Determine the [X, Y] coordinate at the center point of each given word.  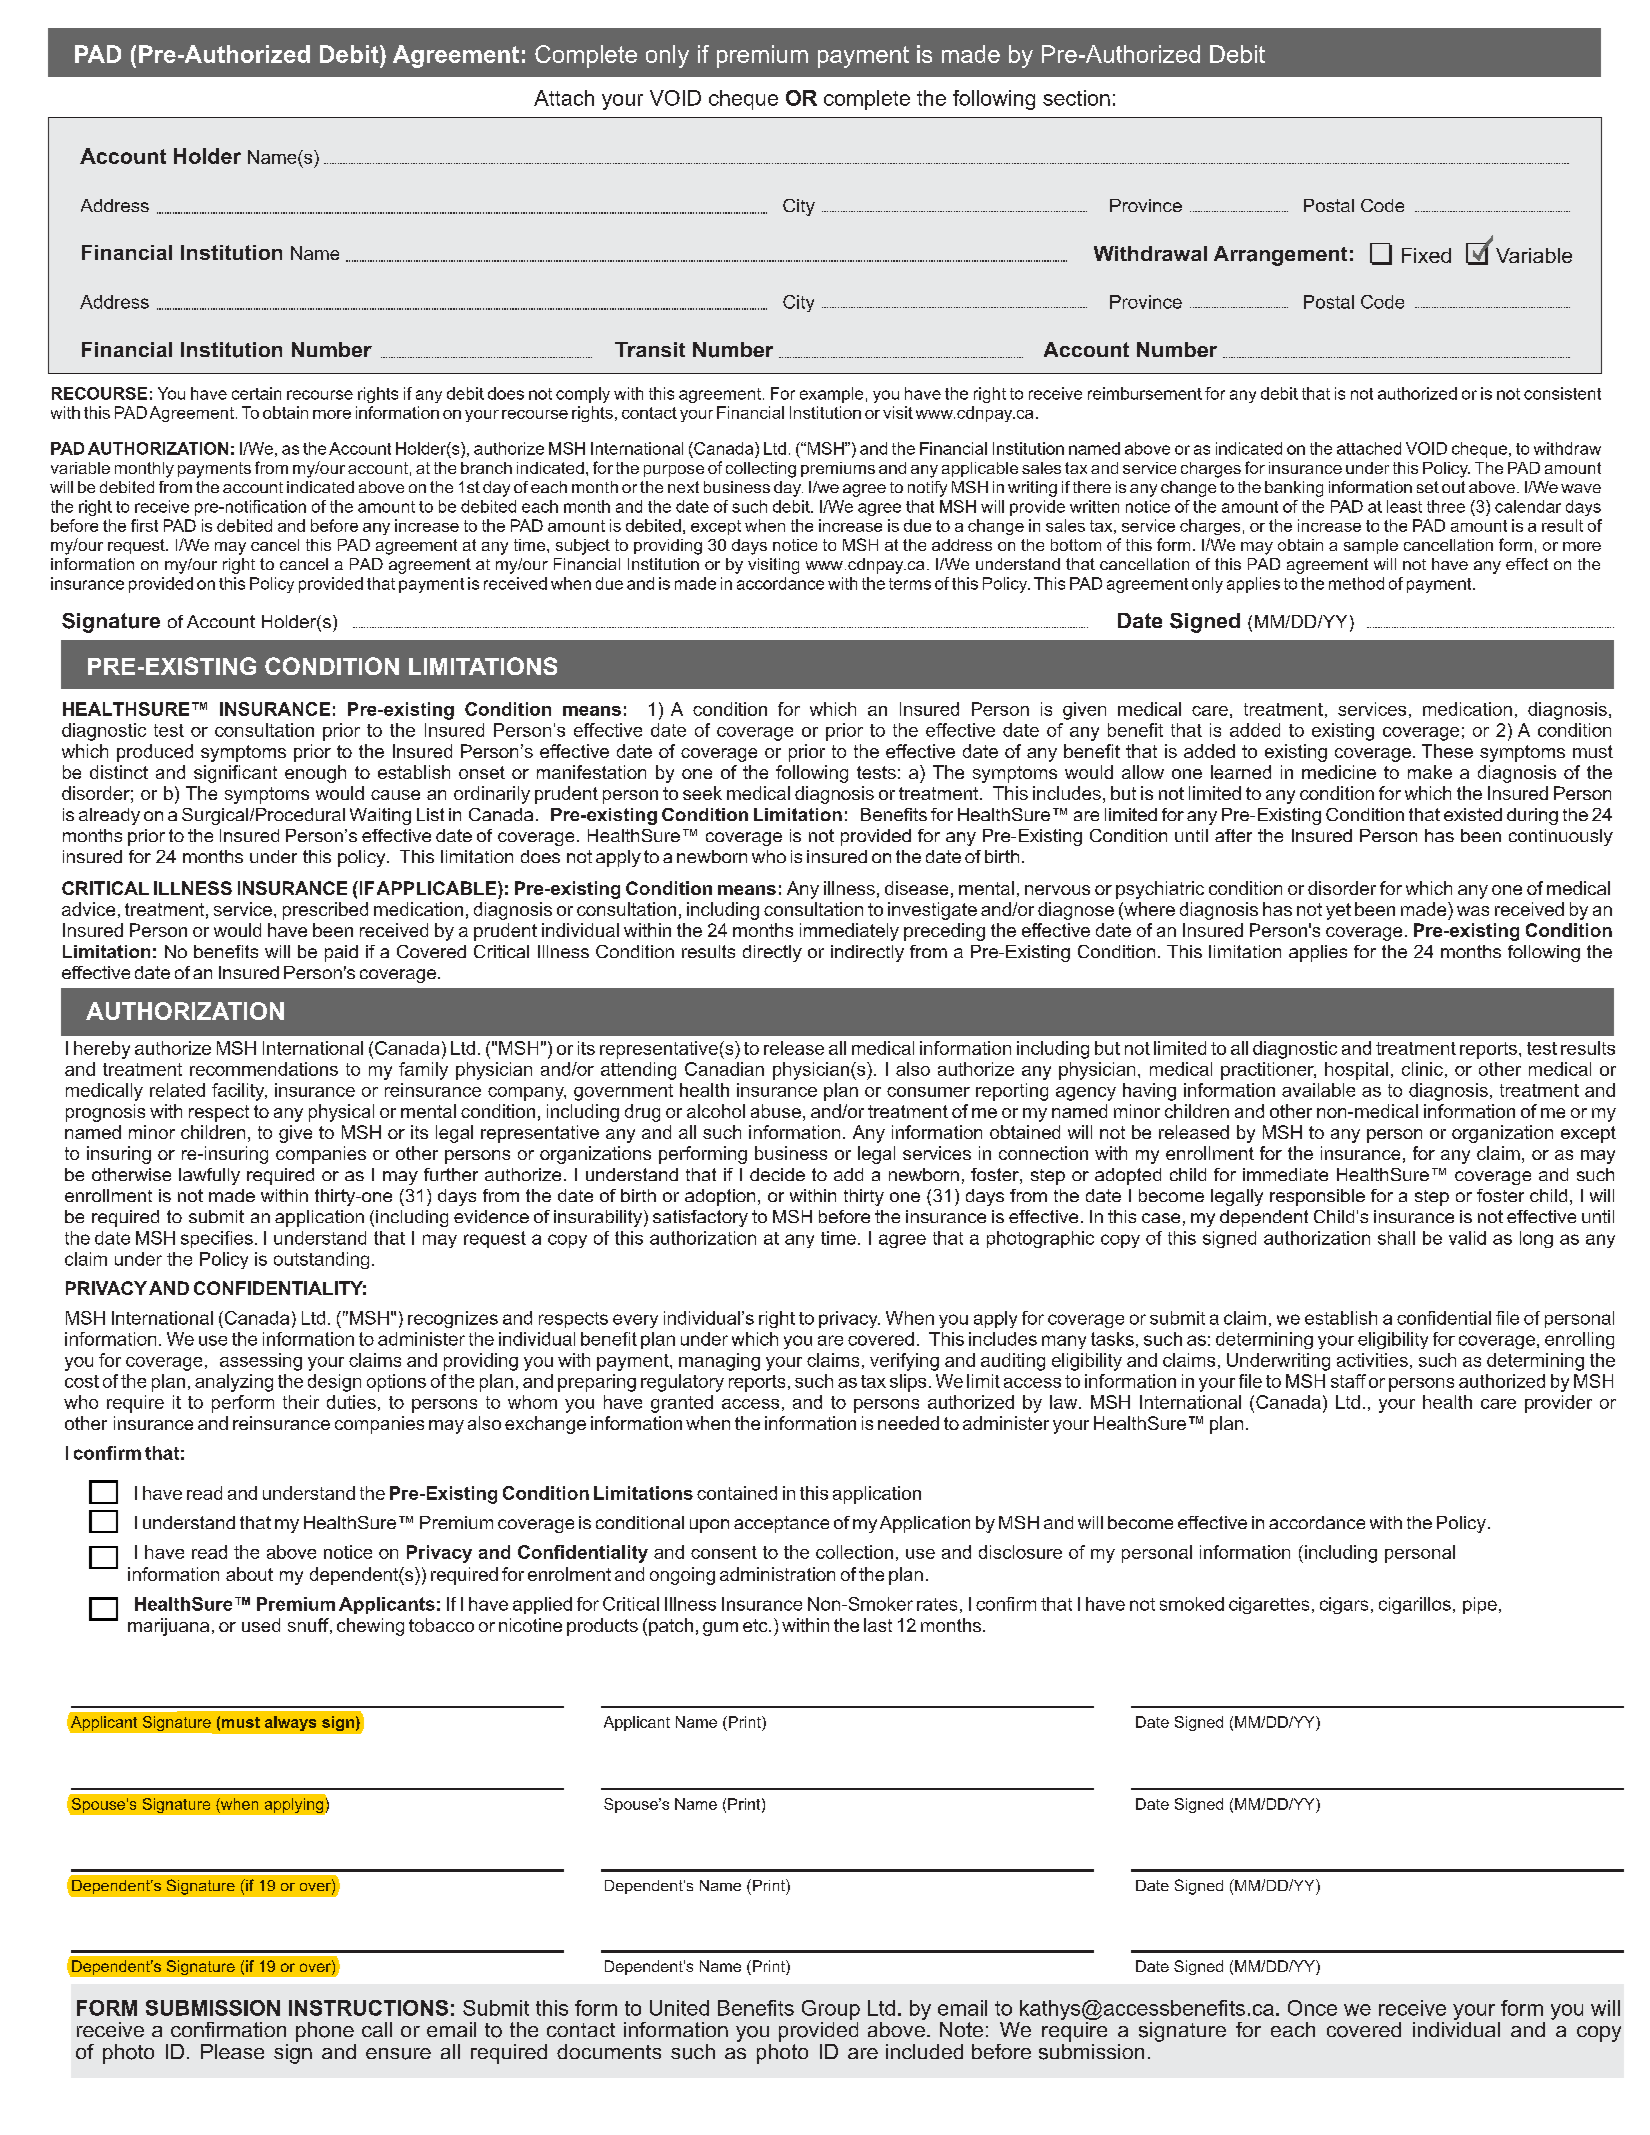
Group [831, 2010]
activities [1372, 1360]
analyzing [234, 1383]
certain [256, 393]
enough [315, 774]
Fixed [1426, 255]
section [1076, 98]
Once [1312, 2008]
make [1430, 772]
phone [325, 2032]
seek [702, 793]
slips [908, 1383]
